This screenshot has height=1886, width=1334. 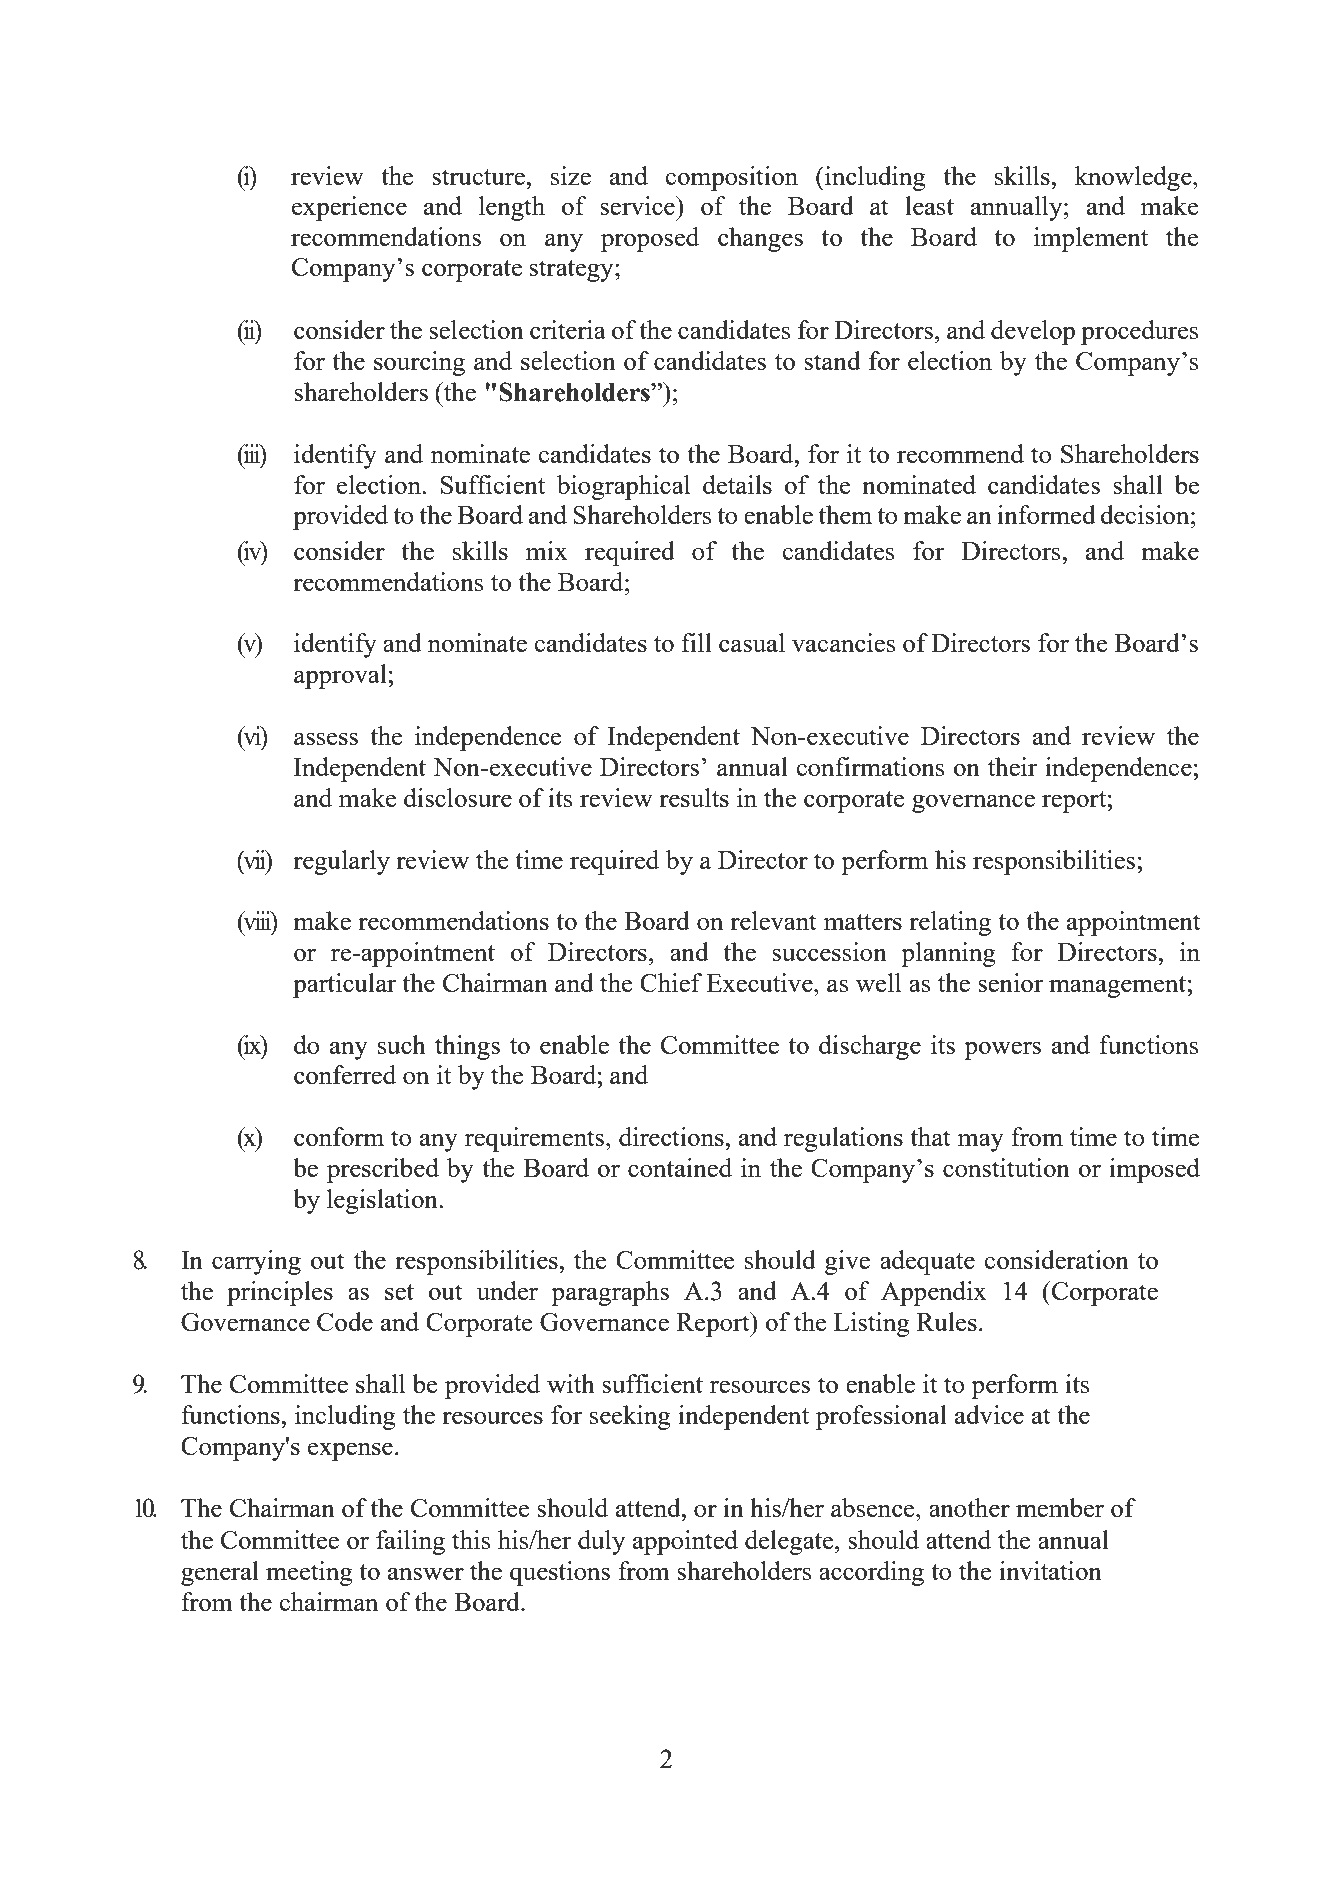 I want to click on assess, so click(x=326, y=739).
